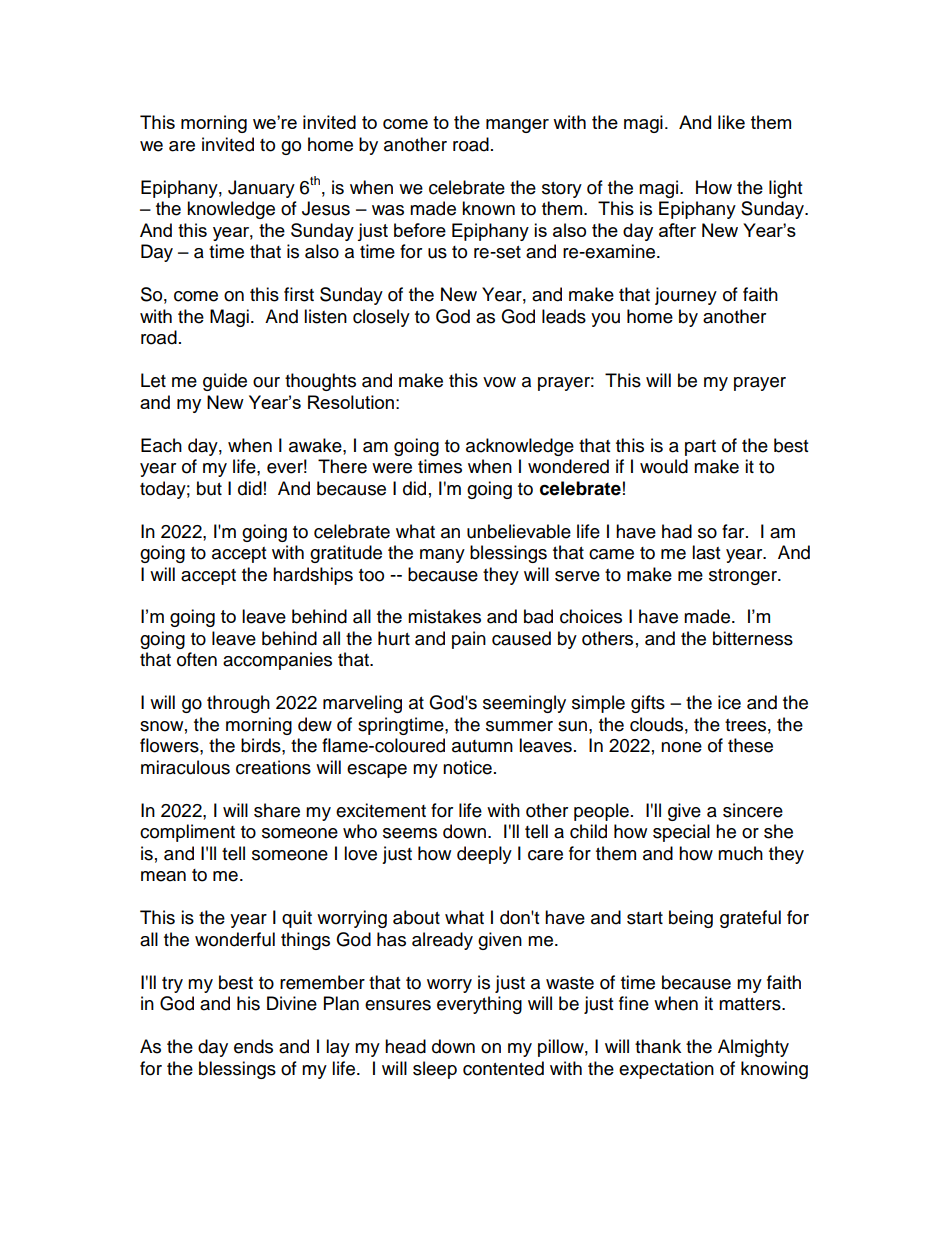  I want to click on manger, so click(517, 126).
